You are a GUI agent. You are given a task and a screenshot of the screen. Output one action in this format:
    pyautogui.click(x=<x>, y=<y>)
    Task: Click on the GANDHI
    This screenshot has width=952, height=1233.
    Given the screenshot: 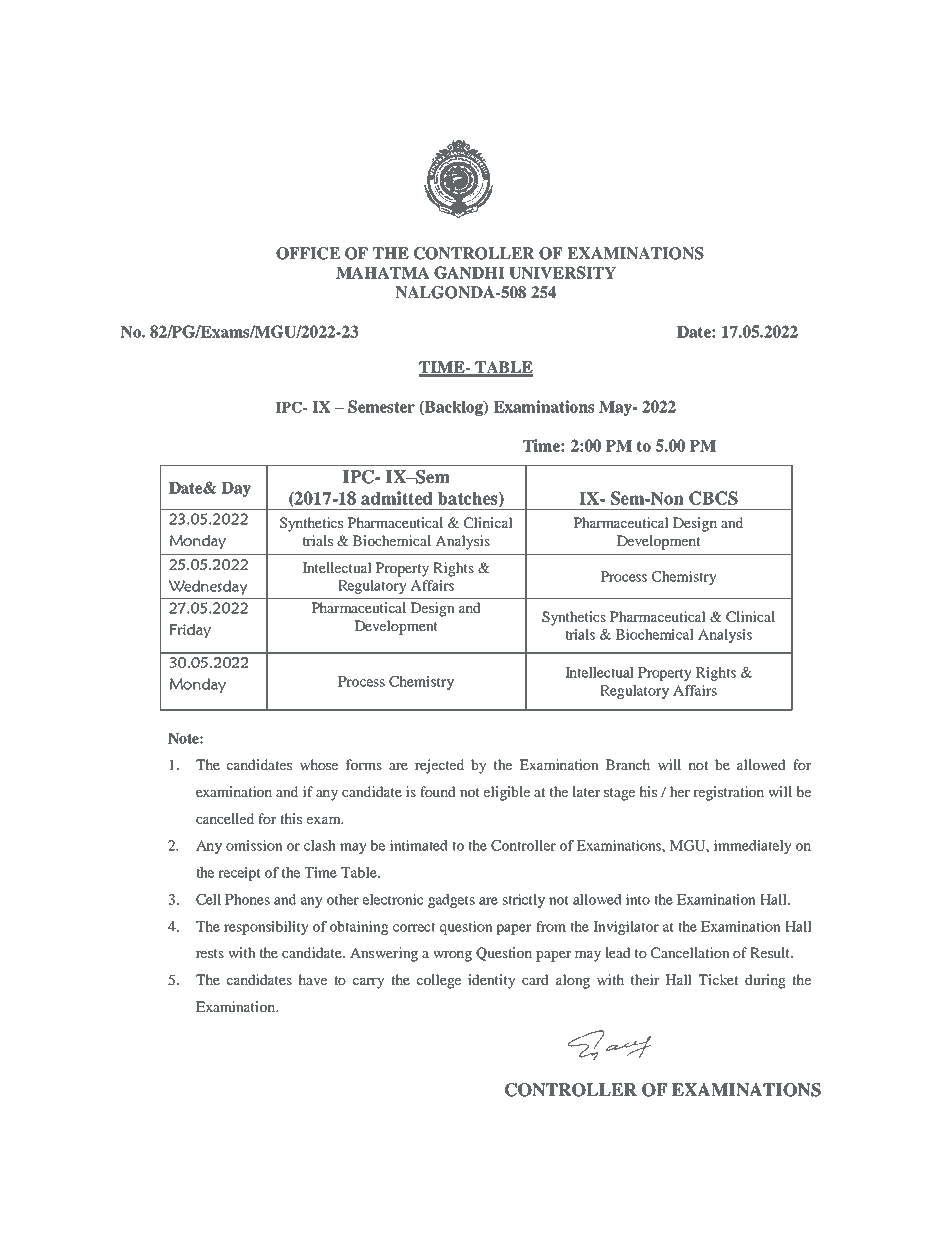 What is the action you would take?
    pyautogui.click(x=469, y=272)
